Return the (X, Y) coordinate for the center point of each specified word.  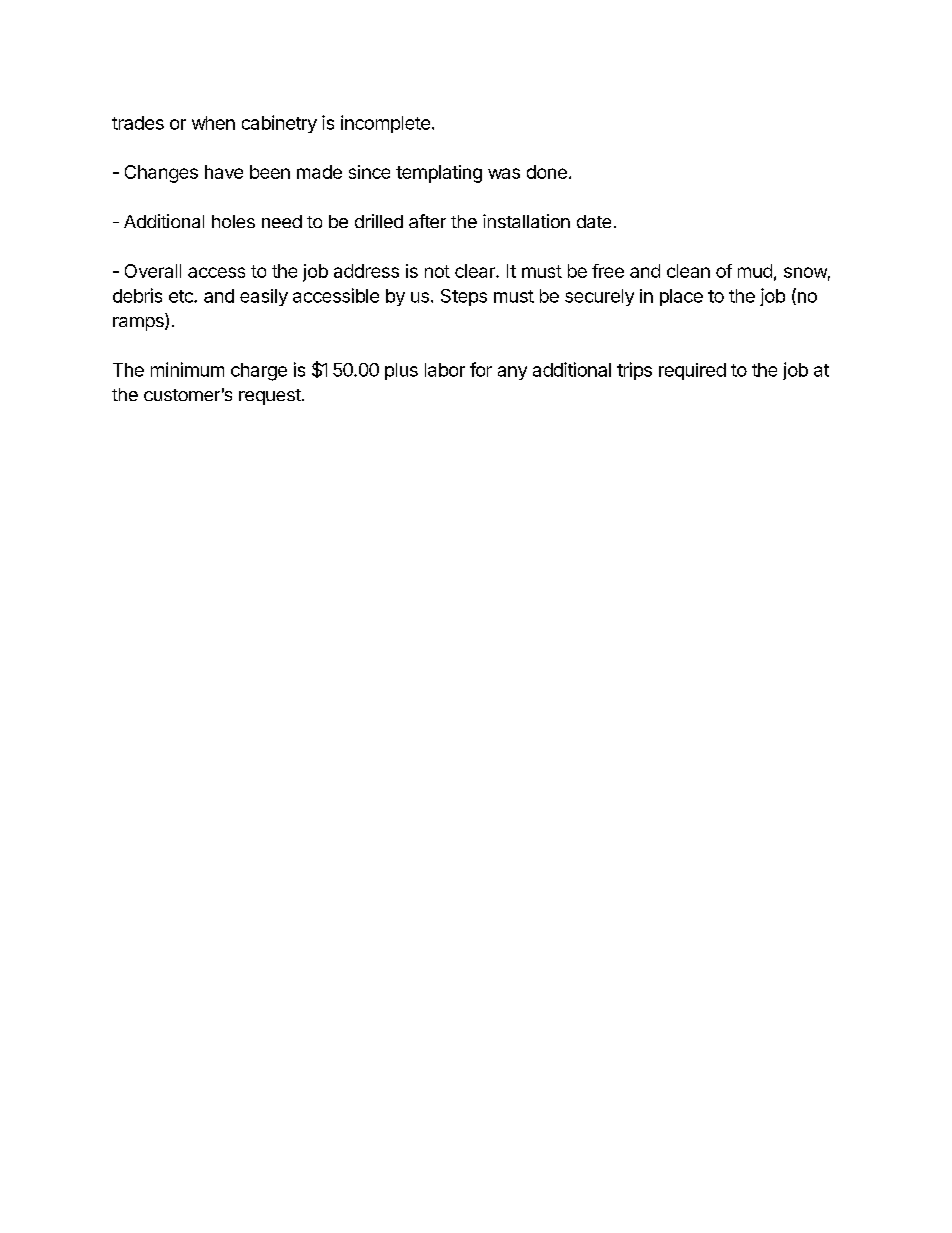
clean (688, 271)
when (213, 123)
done (547, 172)
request (270, 397)
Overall (153, 271)
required (692, 371)
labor (445, 370)
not (437, 271)
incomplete (385, 124)
